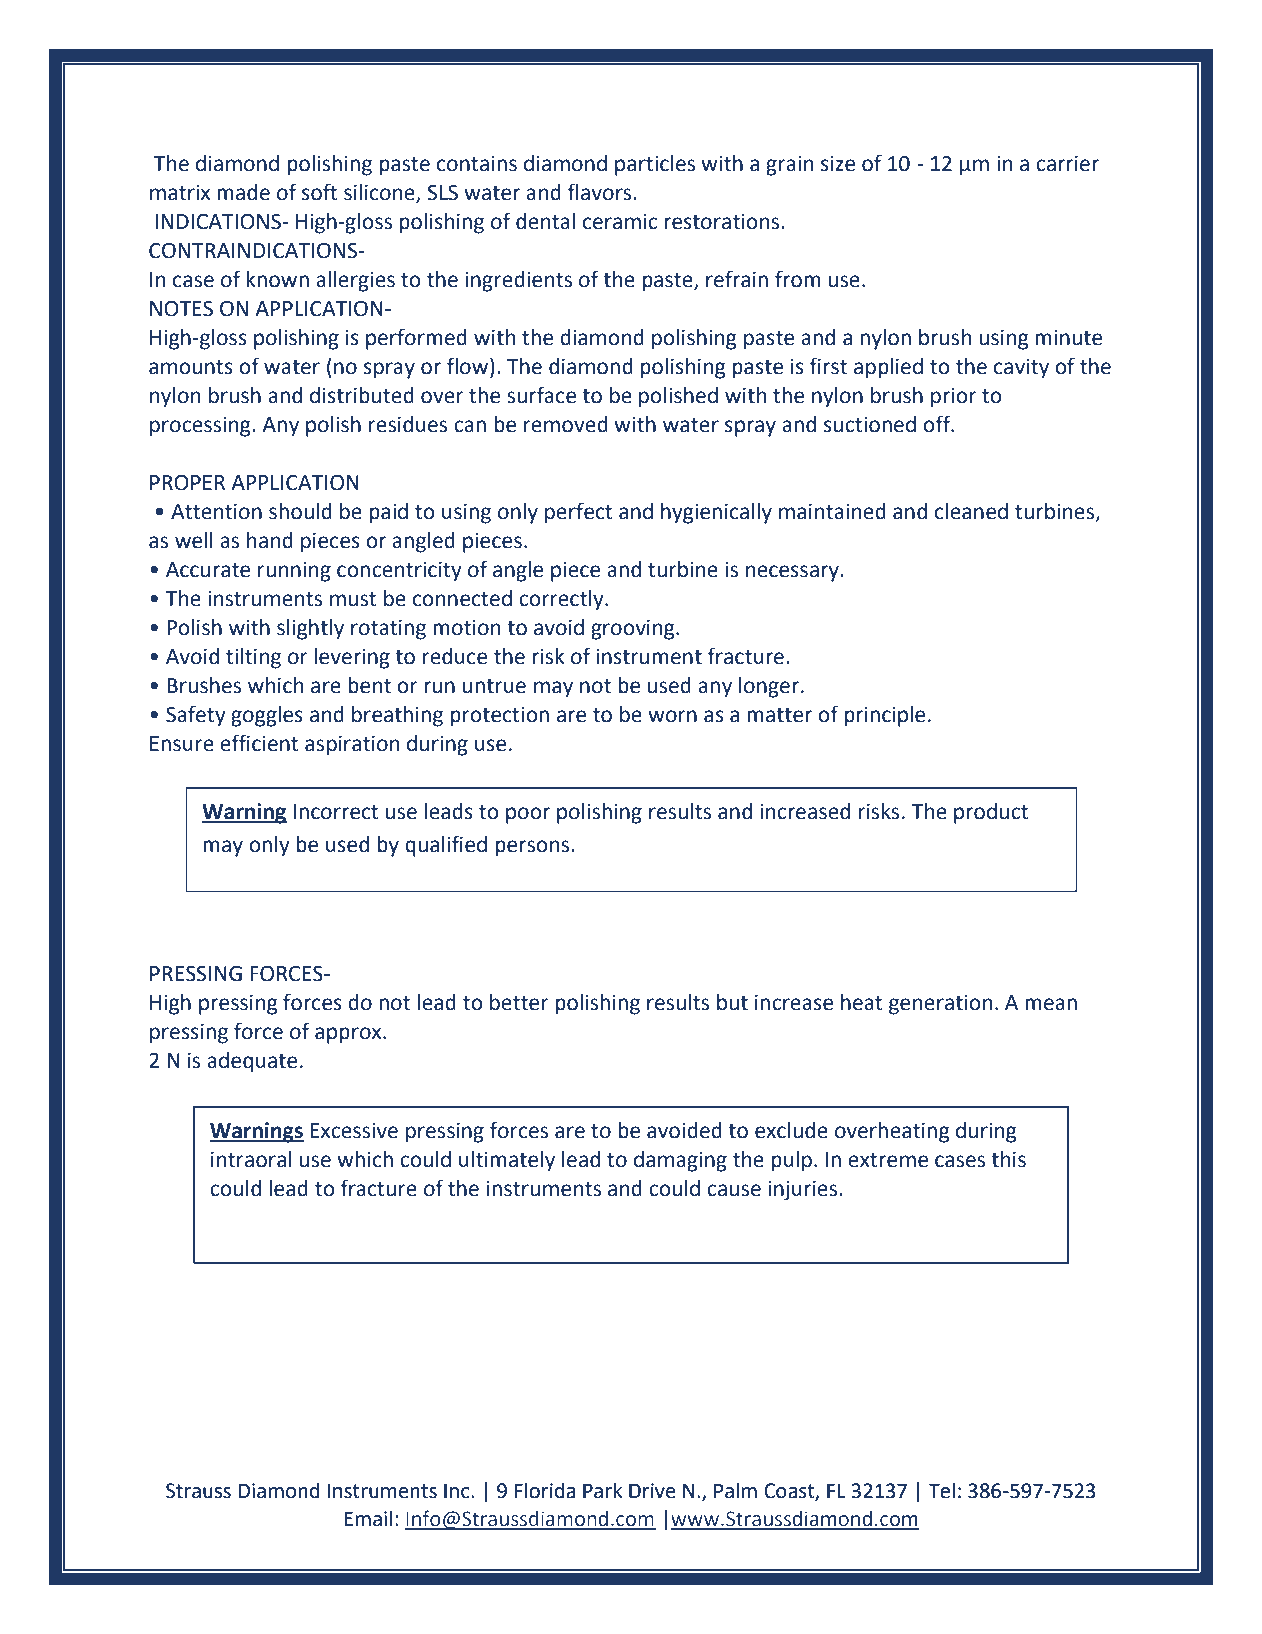 The height and width of the screenshot is (1634, 1262). I want to click on adequate, so click(252, 1062).
